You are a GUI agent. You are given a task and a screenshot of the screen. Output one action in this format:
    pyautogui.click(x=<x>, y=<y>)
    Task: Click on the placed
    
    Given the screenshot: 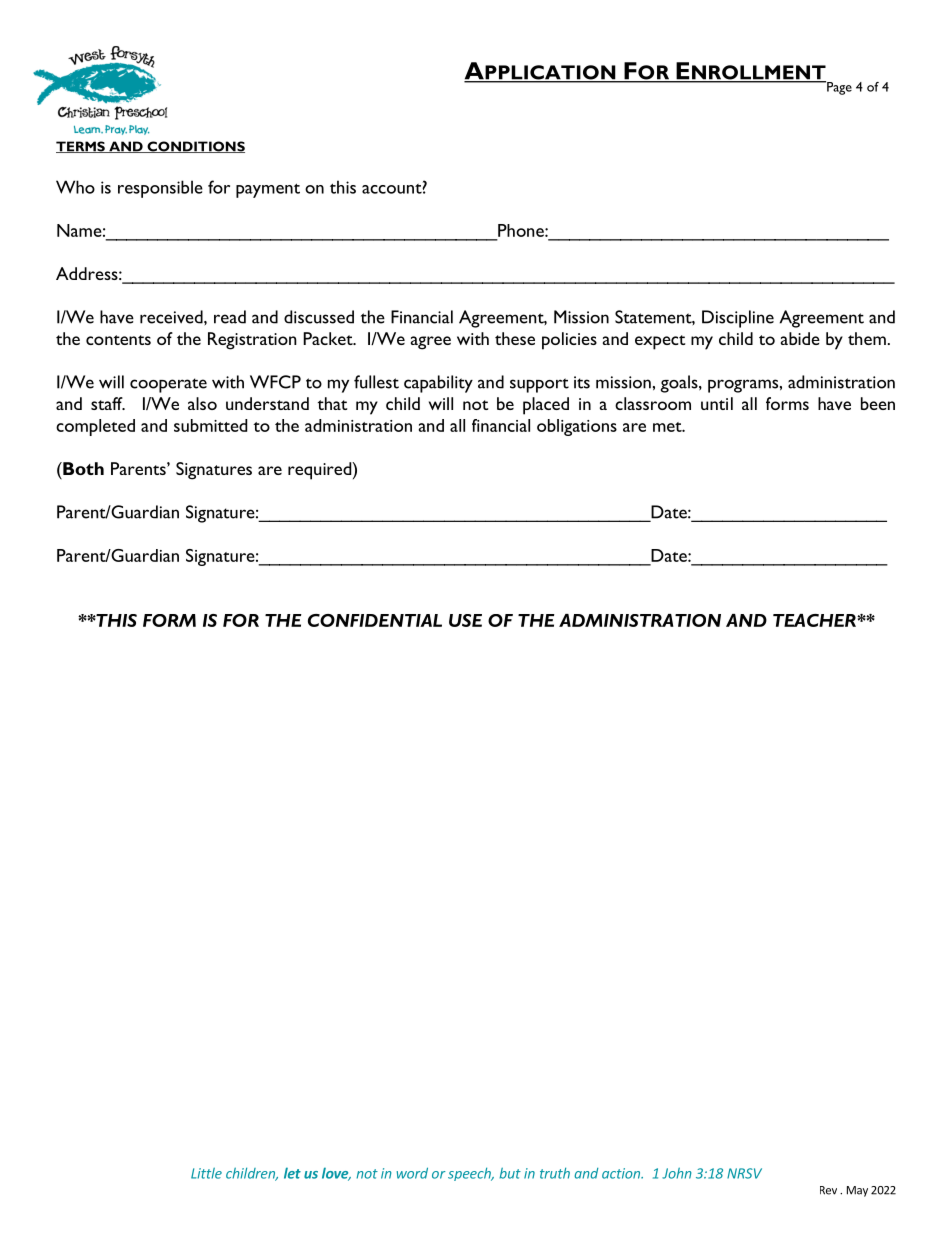 What is the action you would take?
    pyautogui.click(x=546, y=406)
